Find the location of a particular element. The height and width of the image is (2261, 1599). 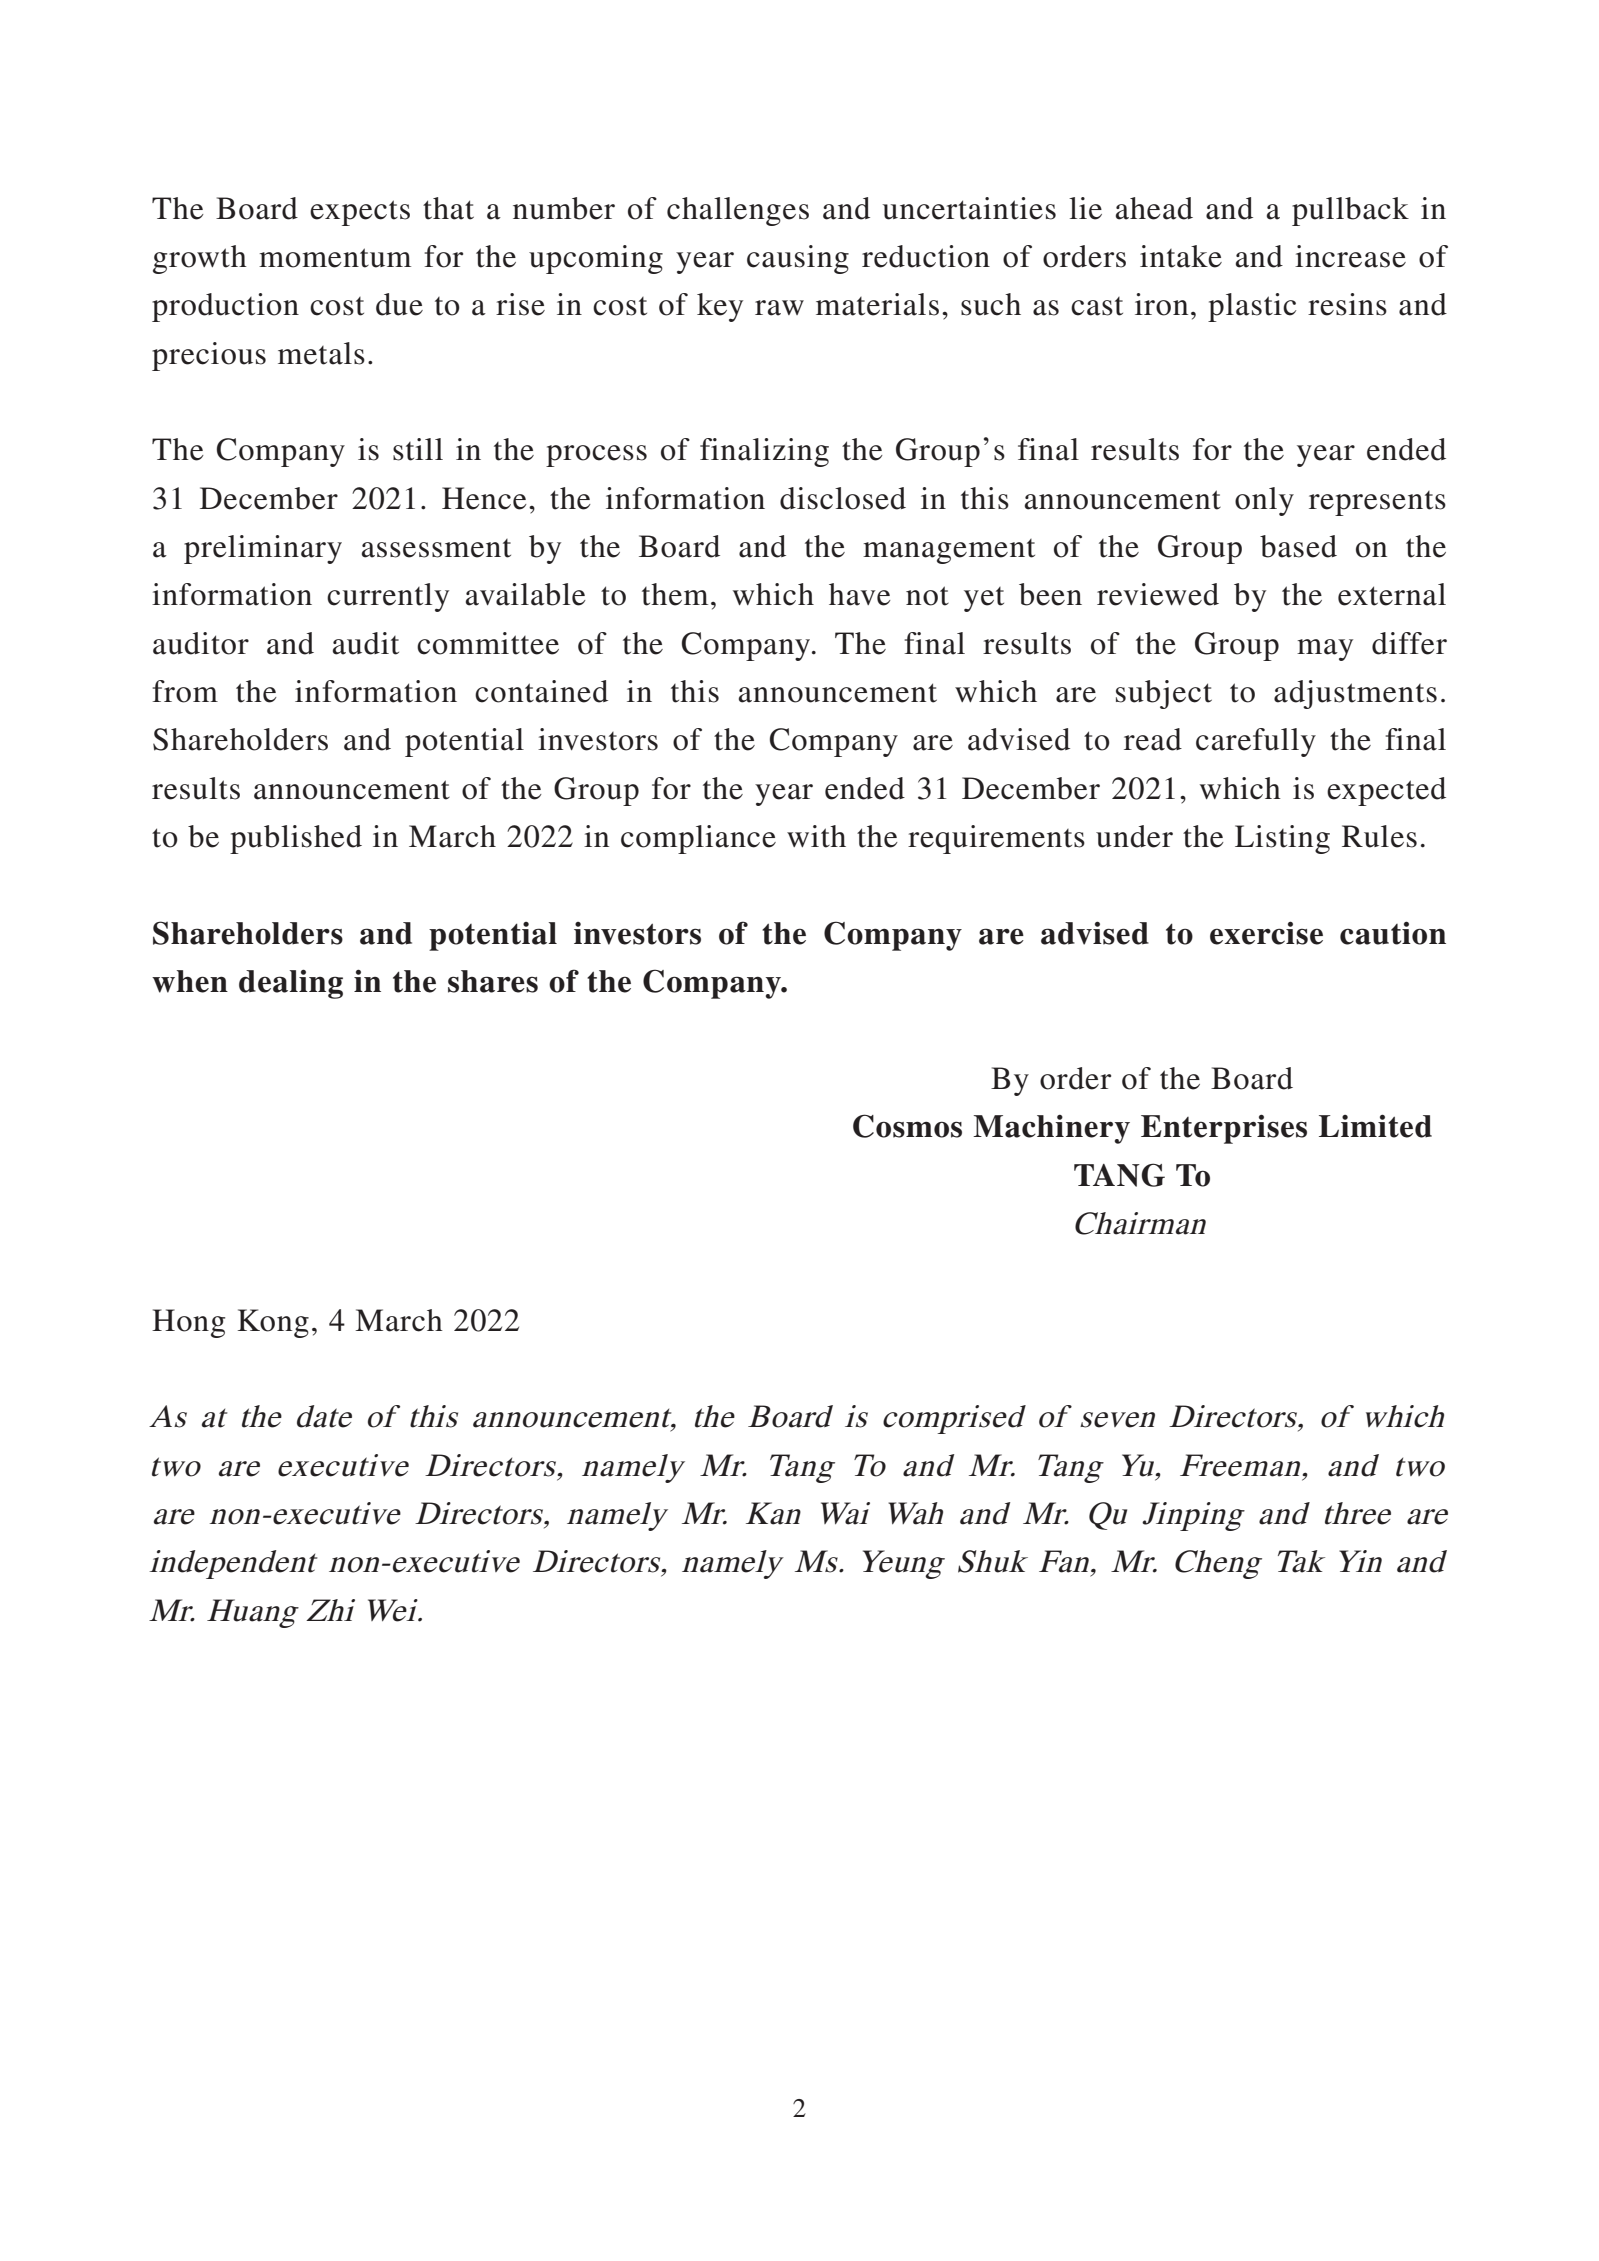

based is located at coordinates (1298, 546).
